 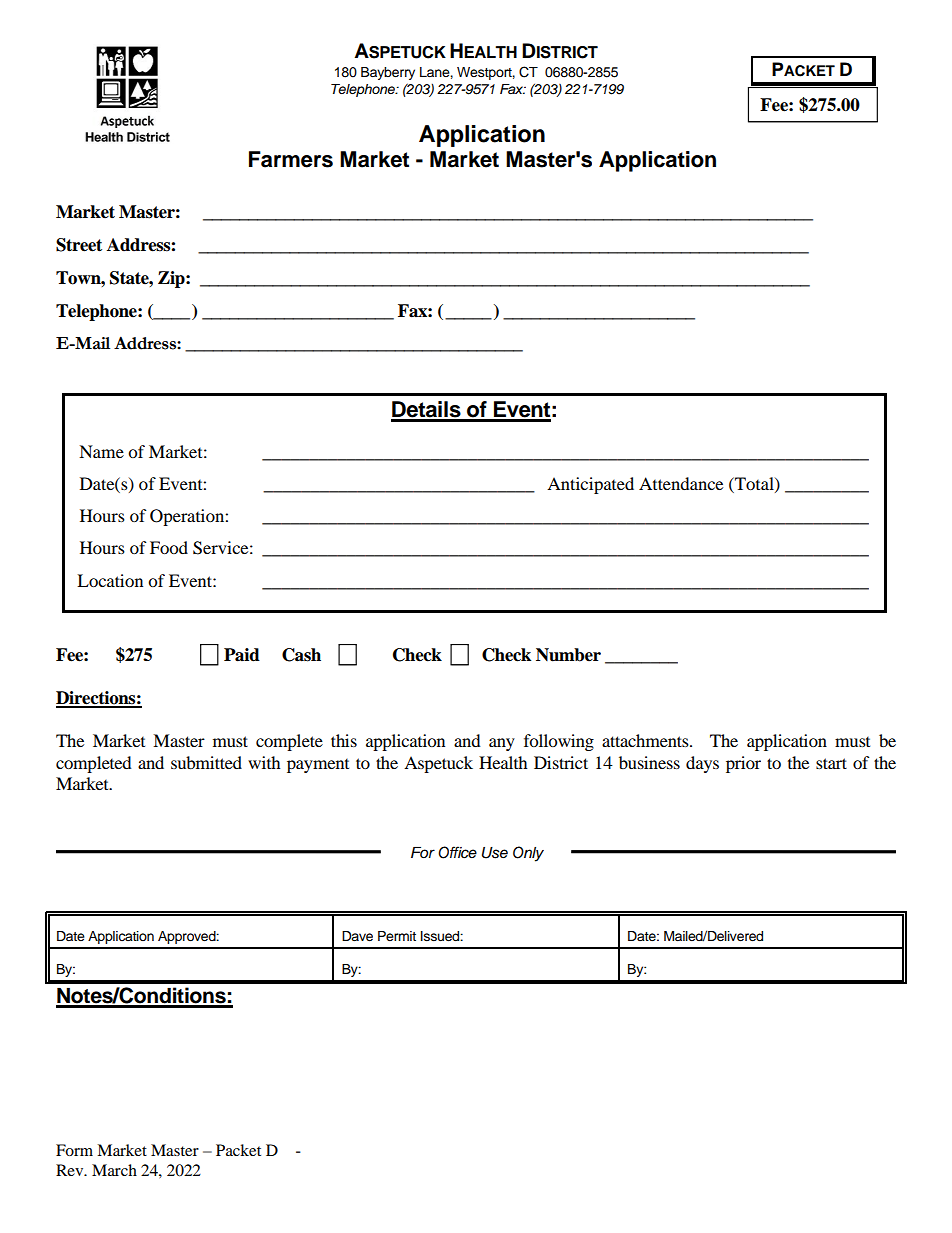 What do you see at coordinates (528, 854) in the document?
I see `Only` at bounding box center [528, 854].
